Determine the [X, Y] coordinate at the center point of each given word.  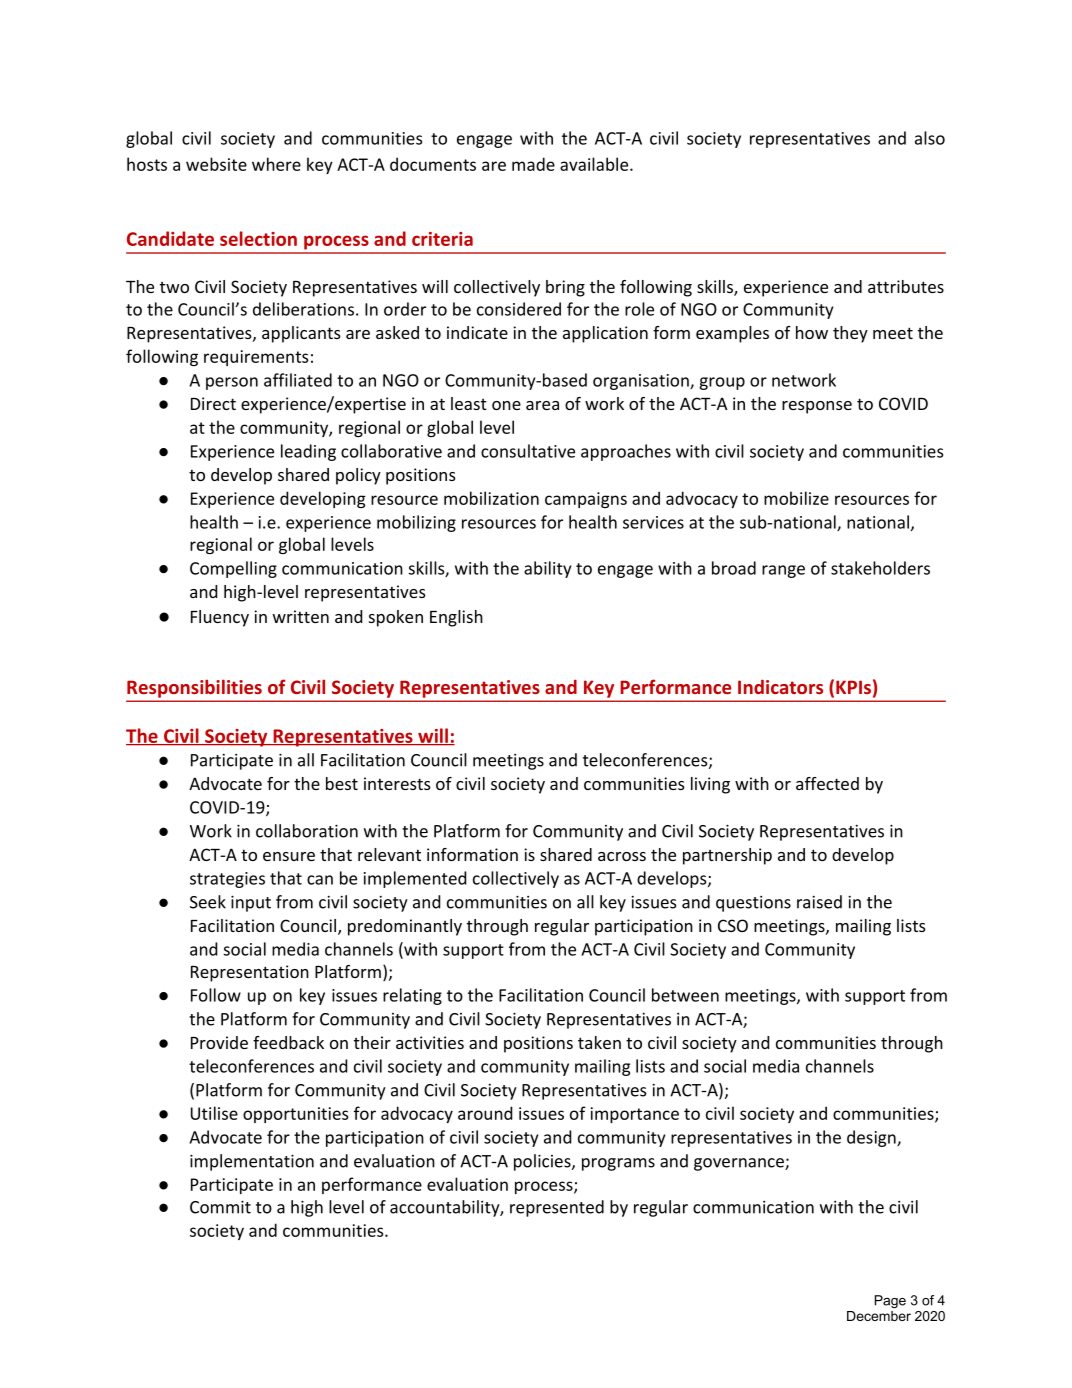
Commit [220, 1207]
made [533, 164]
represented [557, 1208]
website [216, 164]
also [930, 138]
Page [890, 1301]
